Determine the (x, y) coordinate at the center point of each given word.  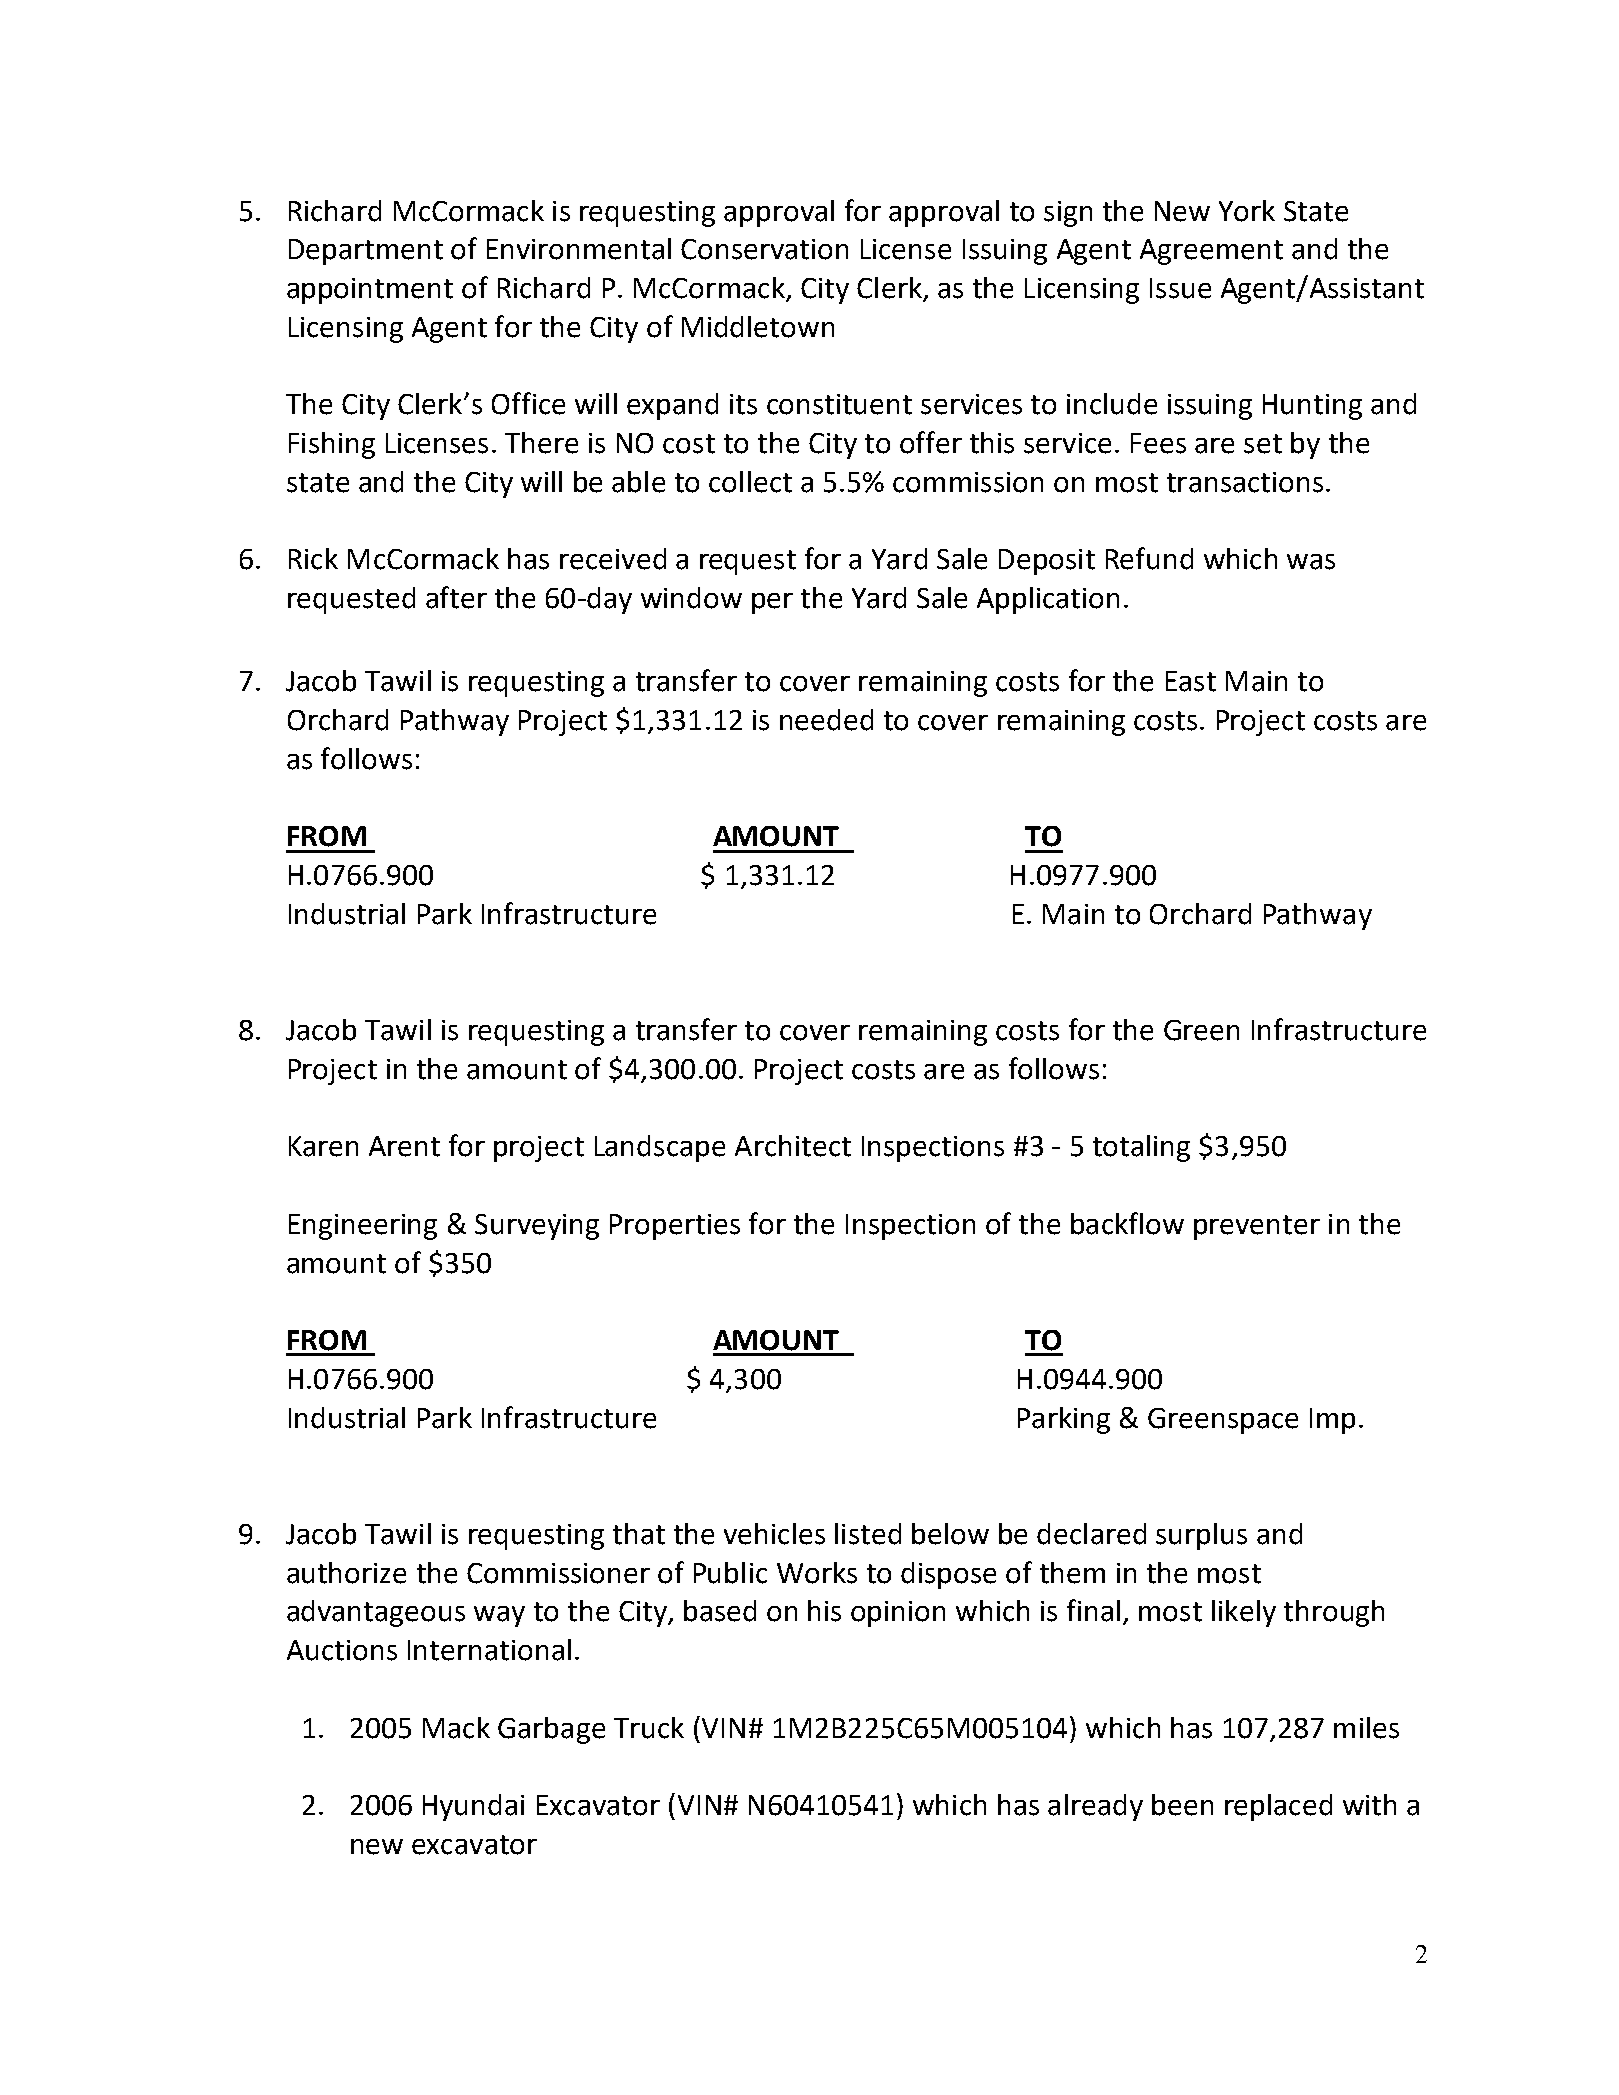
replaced (1278, 1807)
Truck (649, 1728)
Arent (404, 1146)
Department (366, 252)
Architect (793, 1146)
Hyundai (473, 1807)
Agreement (1211, 252)
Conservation (764, 249)
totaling (1141, 1148)
